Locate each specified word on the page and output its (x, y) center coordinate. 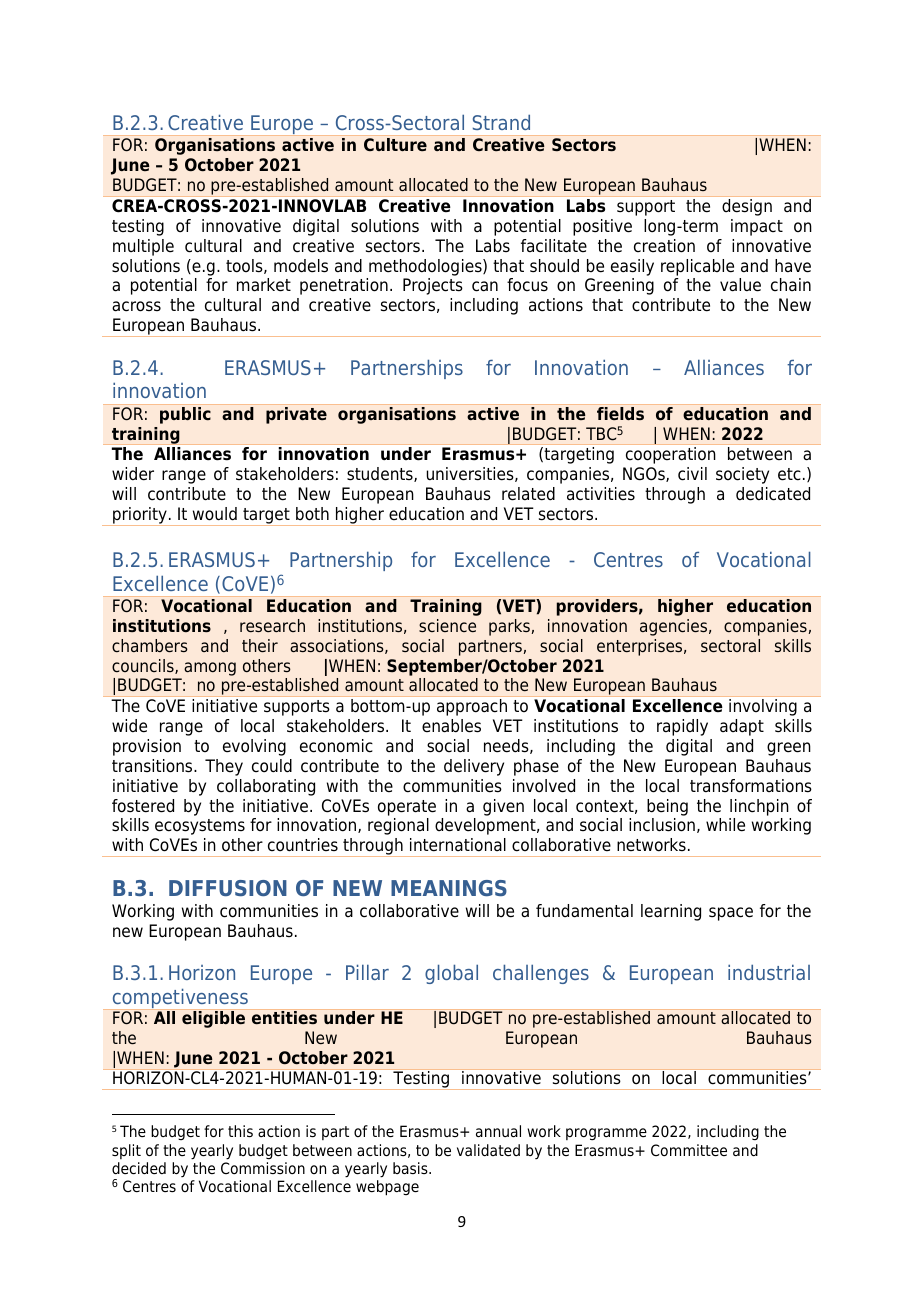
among (210, 669)
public (185, 415)
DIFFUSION (228, 888)
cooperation (670, 455)
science (447, 626)
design (747, 207)
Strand (501, 122)
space (731, 914)
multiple (143, 247)
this (240, 1131)
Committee (689, 1150)
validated (488, 1150)
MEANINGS (449, 888)
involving (763, 707)
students (381, 474)
